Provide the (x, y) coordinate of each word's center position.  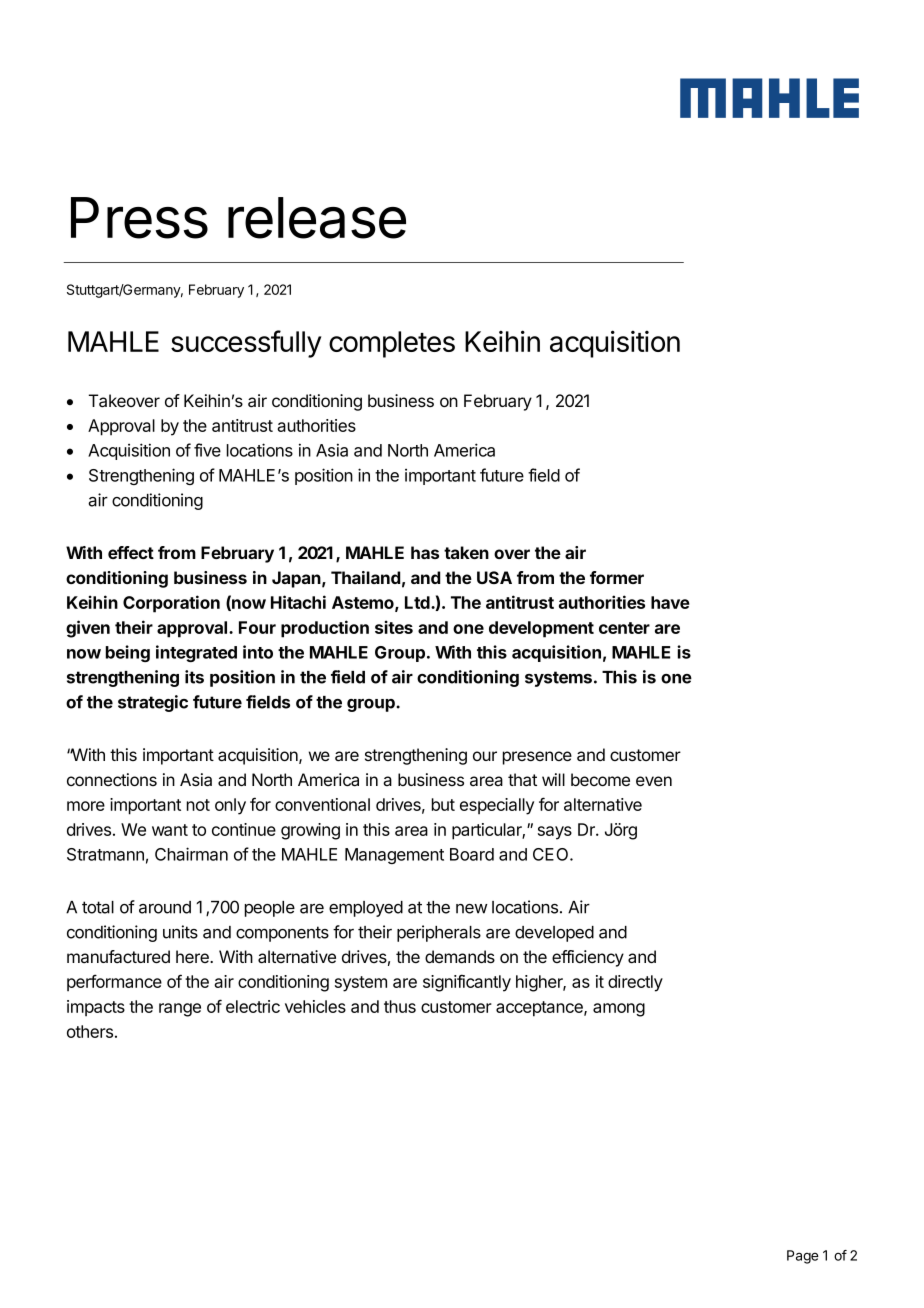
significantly (467, 983)
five (207, 450)
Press (139, 218)
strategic (153, 703)
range (180, 1010)
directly (635, 983)
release (317, 218)
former (617, 577)
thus (400, 1006)
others (90, 1031)
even (654, 781)
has (425, 552)
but (443, 804)
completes (392, 344)
